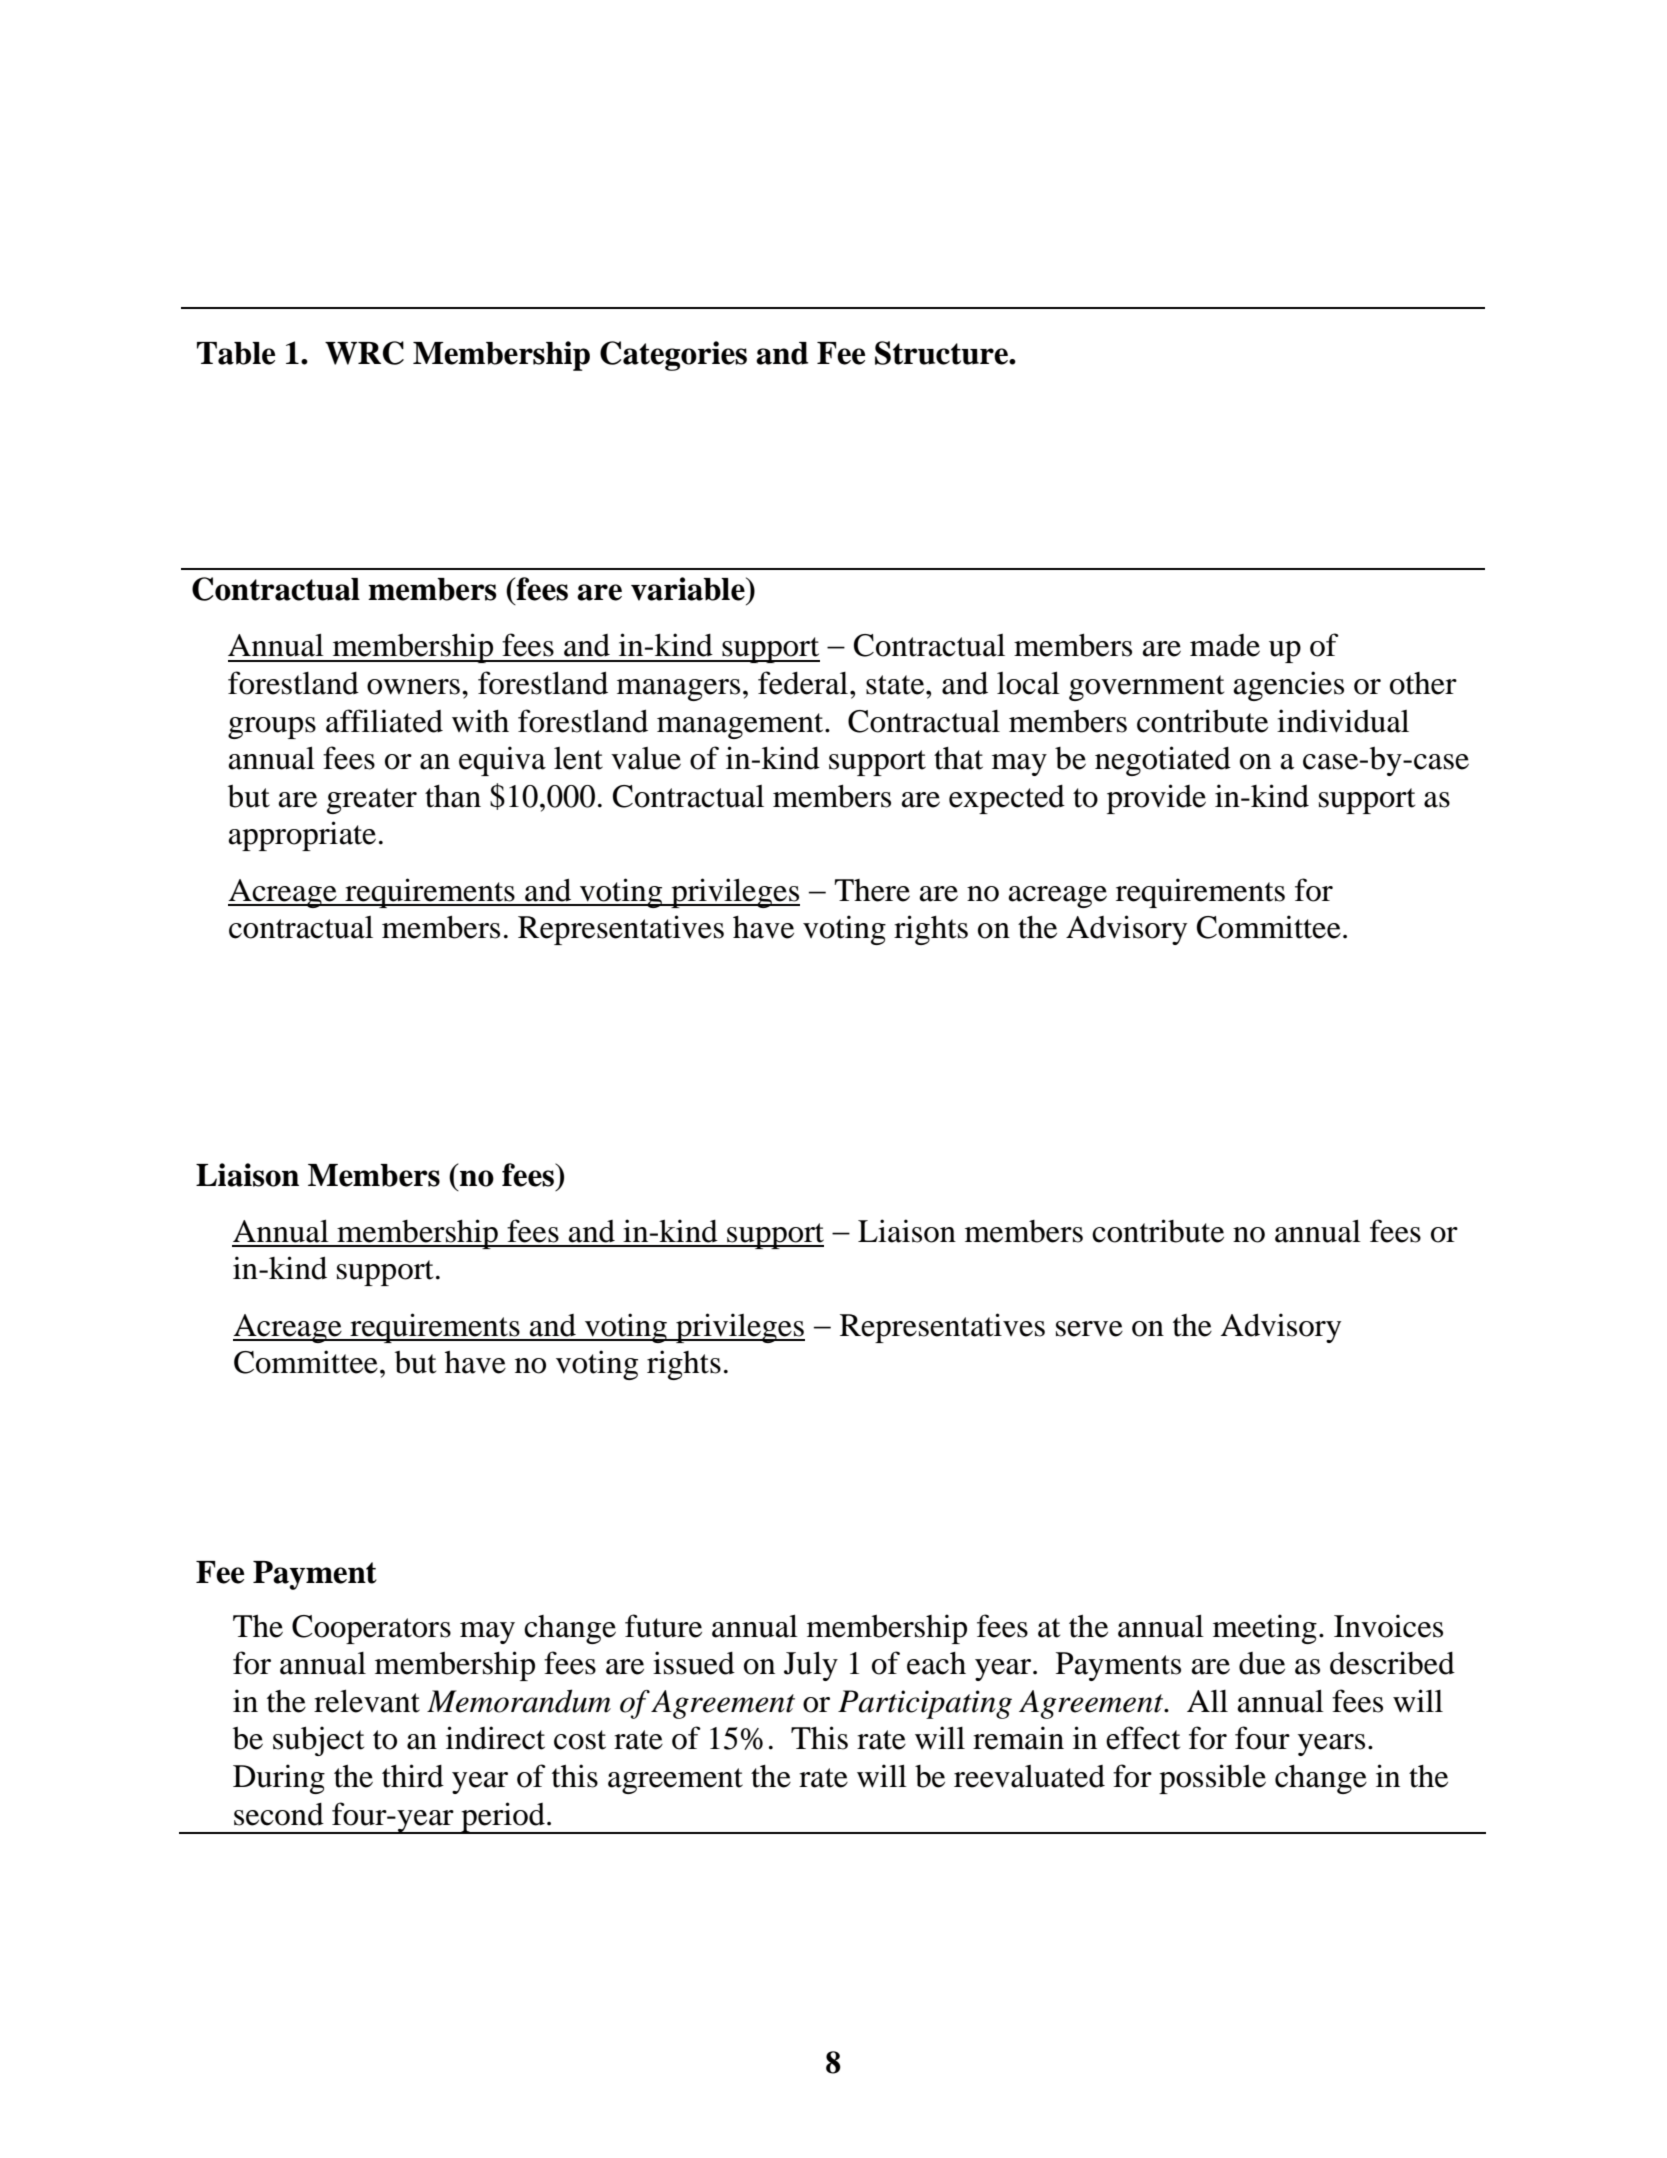 This page has height=2158, width=1667. I want to click on Structure, so click(942, 353).
